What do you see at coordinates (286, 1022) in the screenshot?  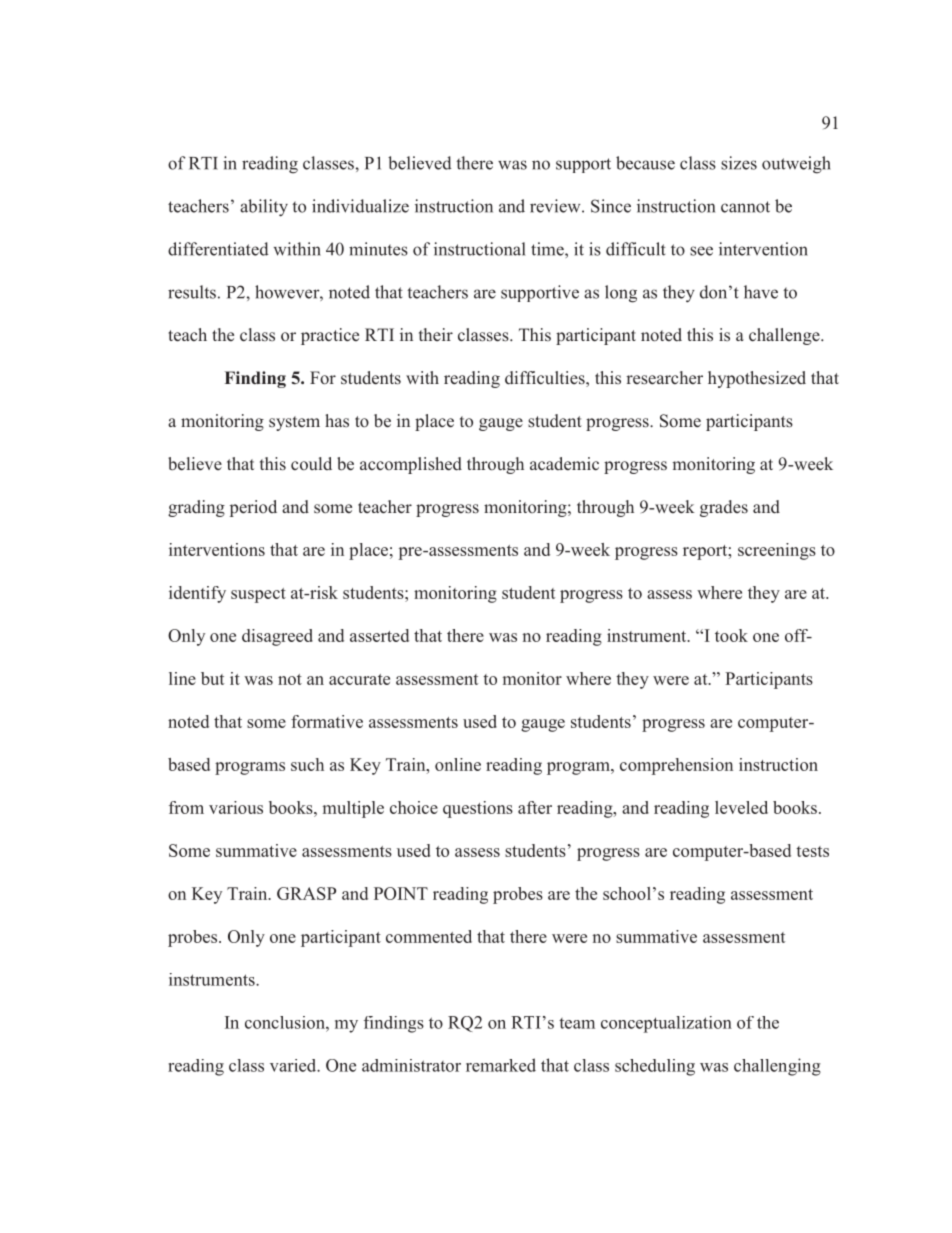 I see `conclusion` at bounding box center [286, 1022].
